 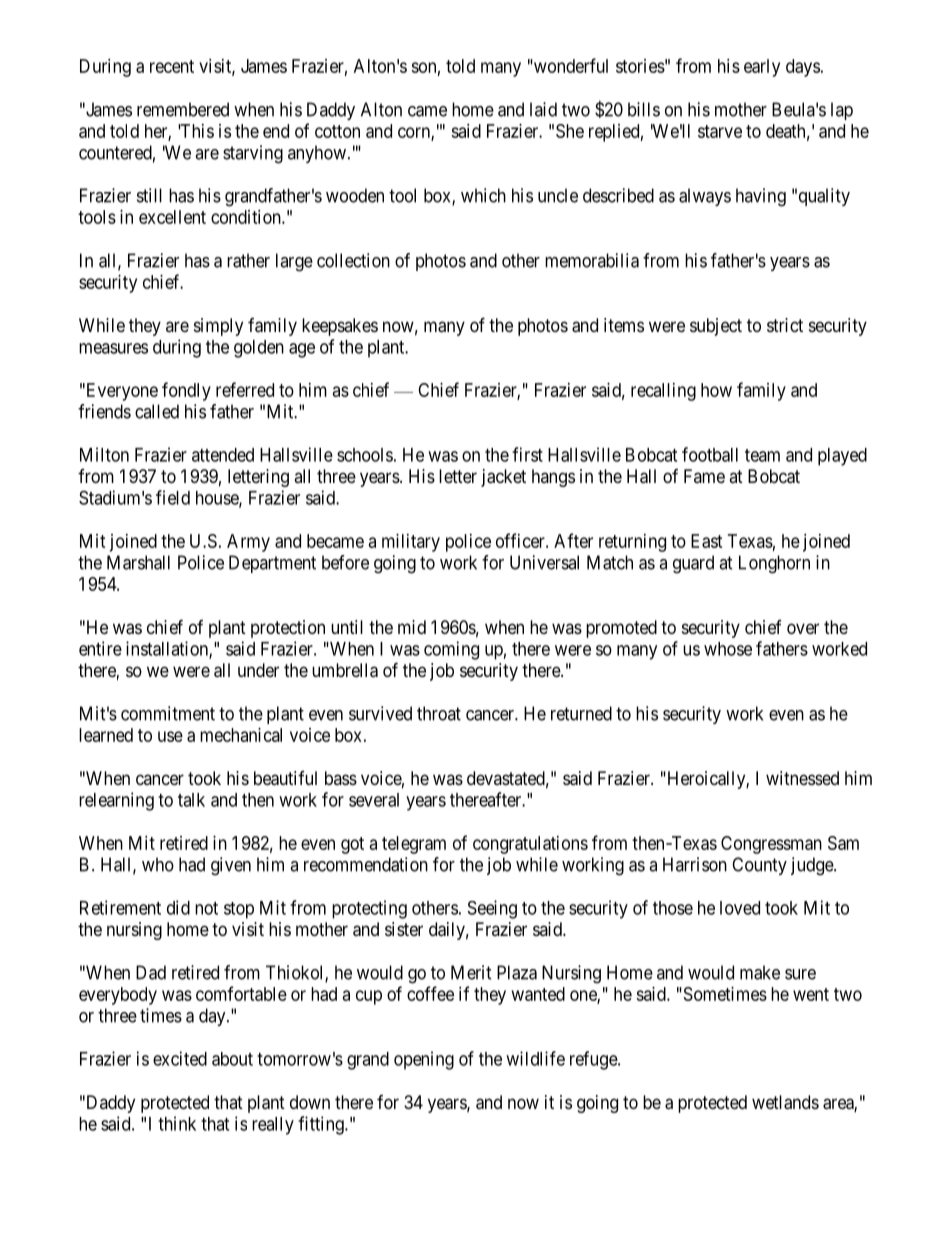 What do you see at coordinates (412, 627) in the document?
I see `mid` at bounding box center [412, 627].
